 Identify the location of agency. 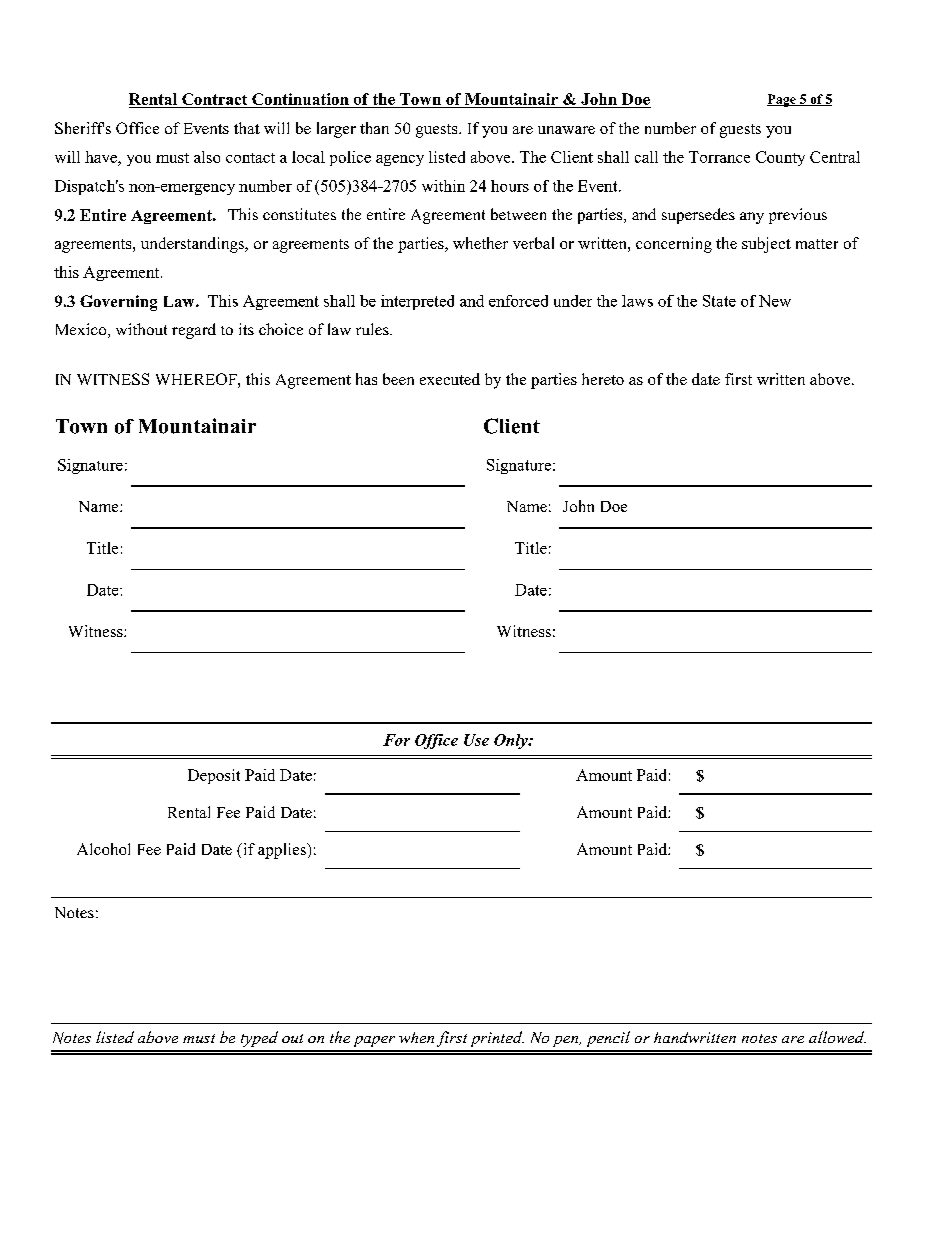
(400, 160).
